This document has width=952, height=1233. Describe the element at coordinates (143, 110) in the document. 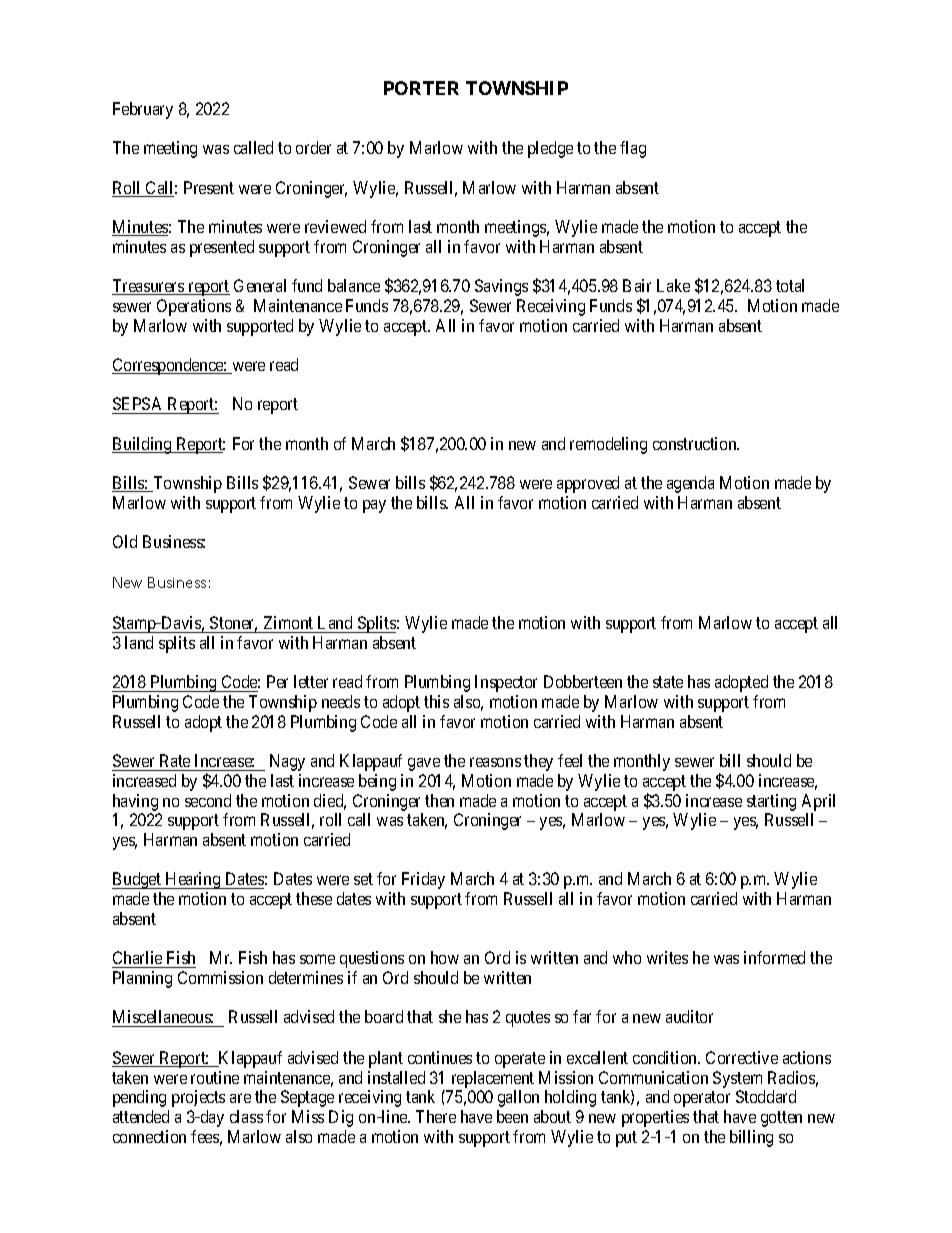

I see `February` at that location.
